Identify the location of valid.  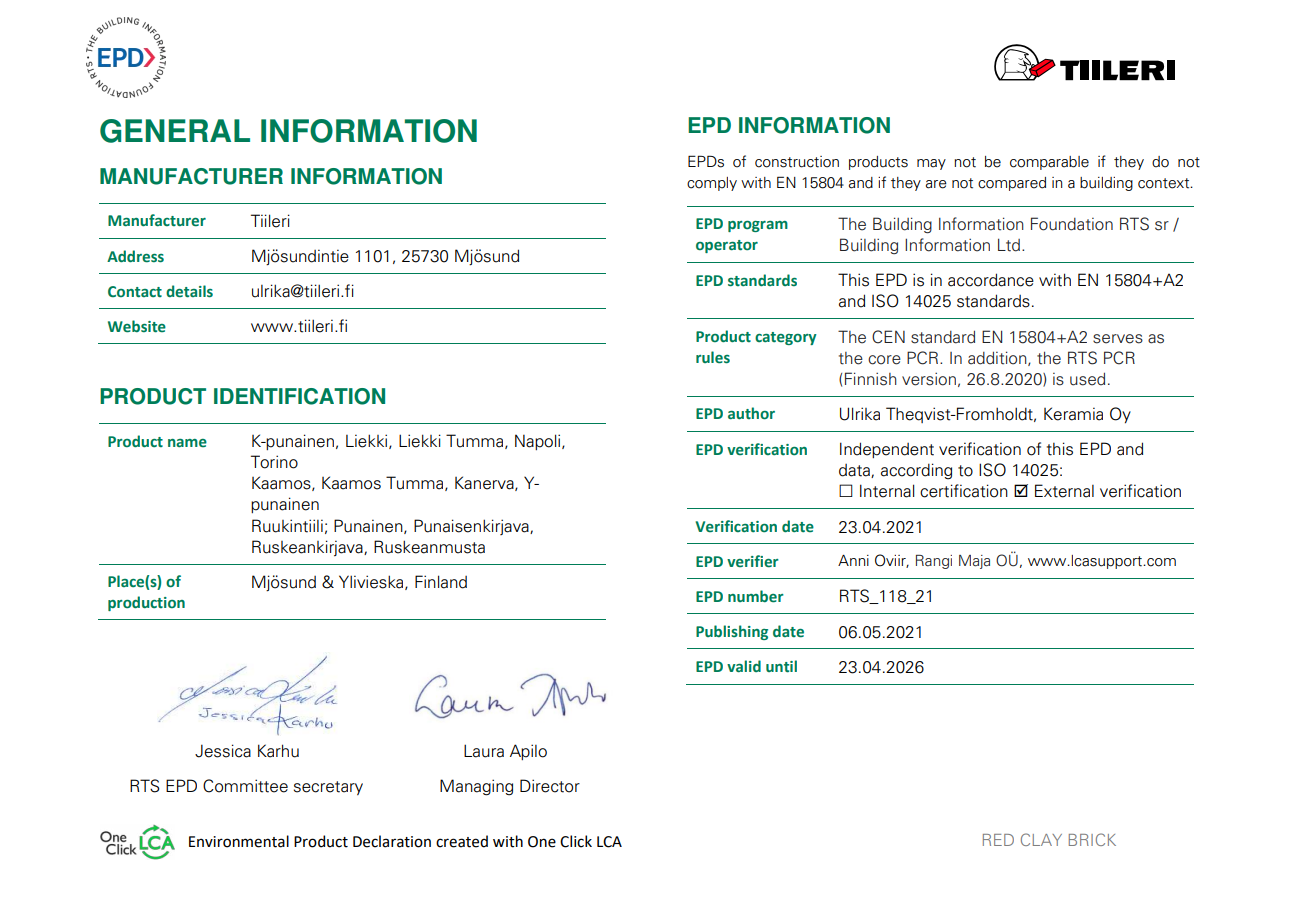
(744, 666).
